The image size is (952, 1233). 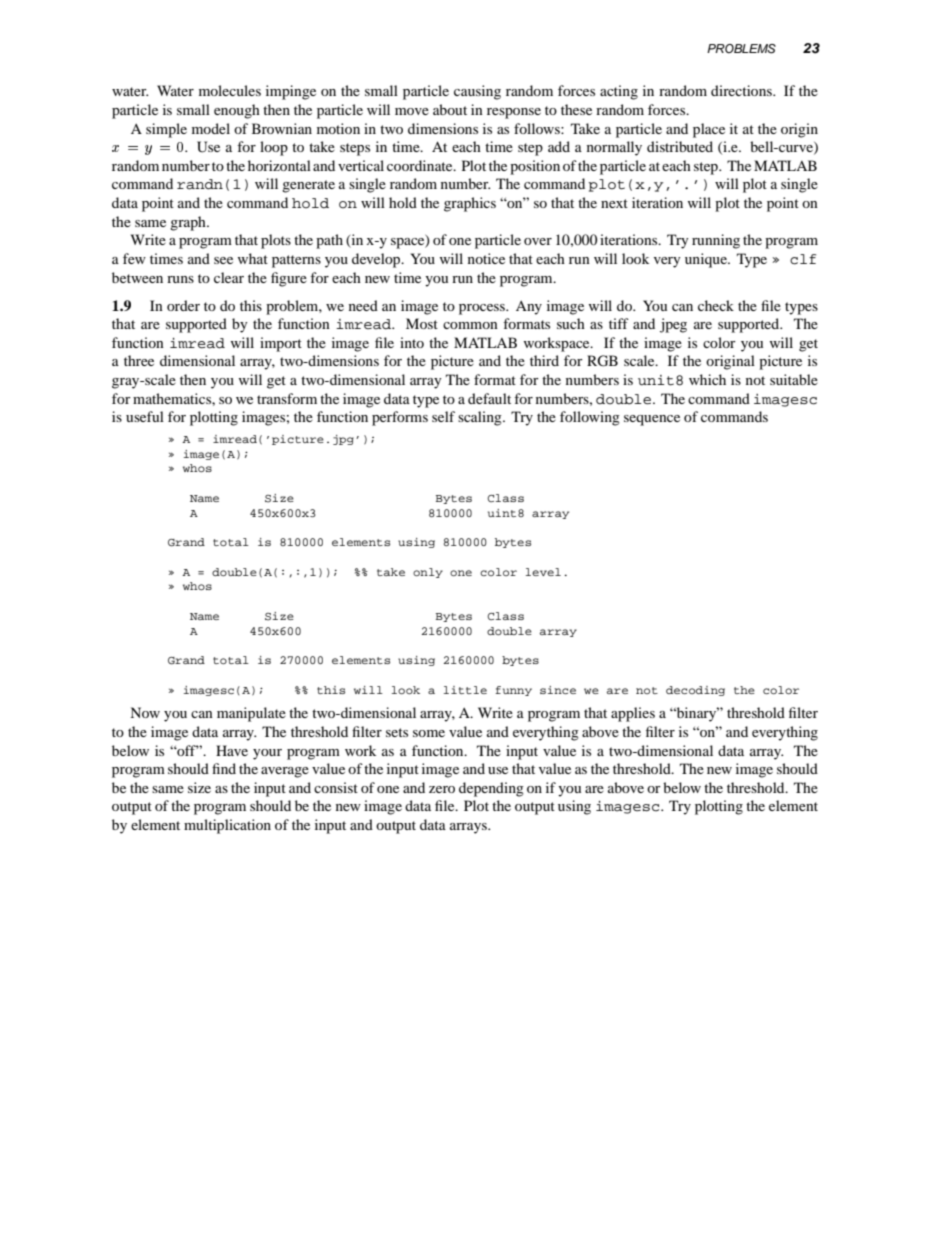 I want to click on sequence, so click(x=652, y=420).
